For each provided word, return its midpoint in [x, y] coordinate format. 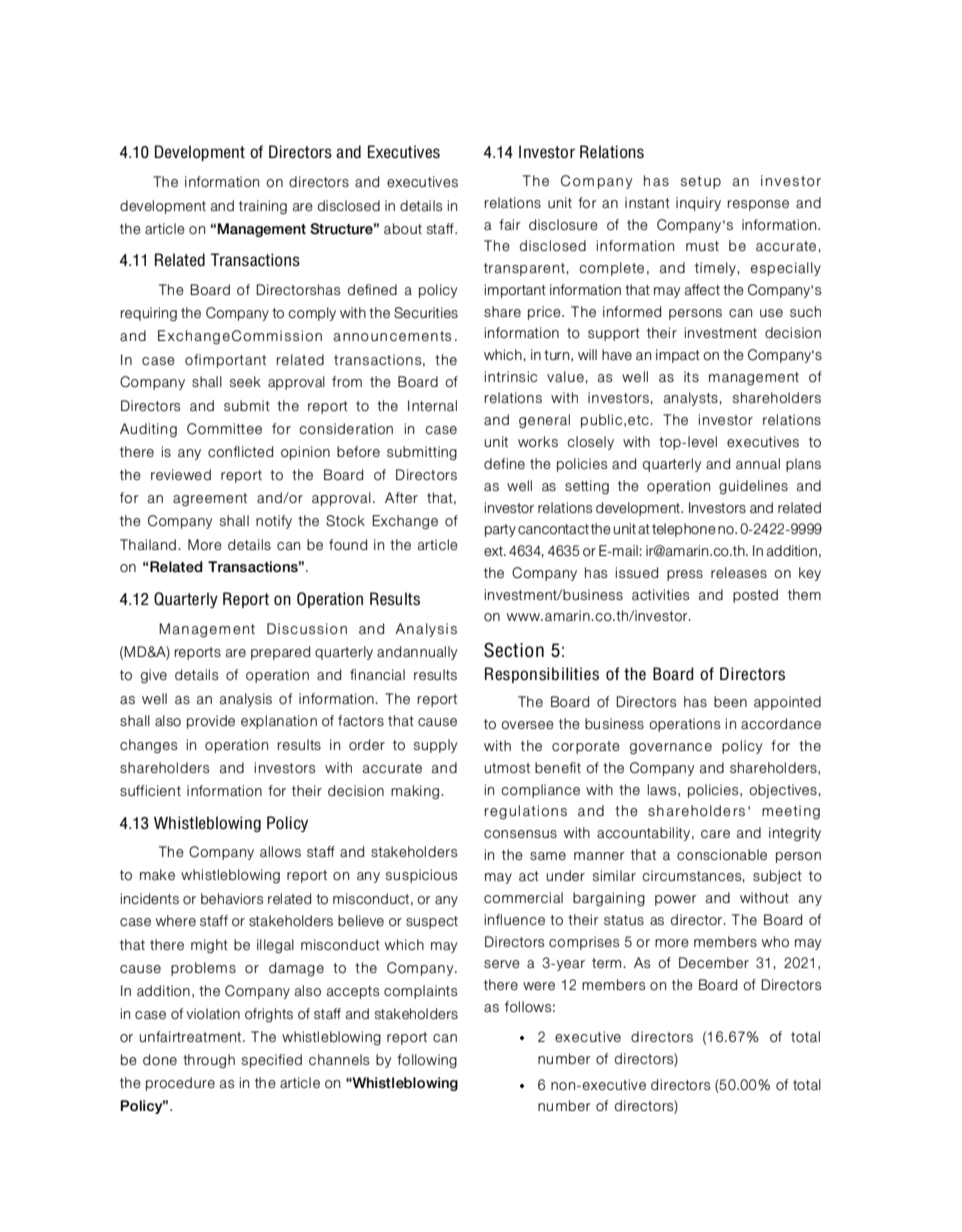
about [403, 229]
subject [777, 877]
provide [211, 722]
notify [274, 522]
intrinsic [511, 376]
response [758, 205]
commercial [523, 898]
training [263, 207]
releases [739, 573]
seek [245, 381]
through [209, 1061]
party [500, 530]
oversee [527, 725]
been [730, 701]
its [691, 376]
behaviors [232, 899]
